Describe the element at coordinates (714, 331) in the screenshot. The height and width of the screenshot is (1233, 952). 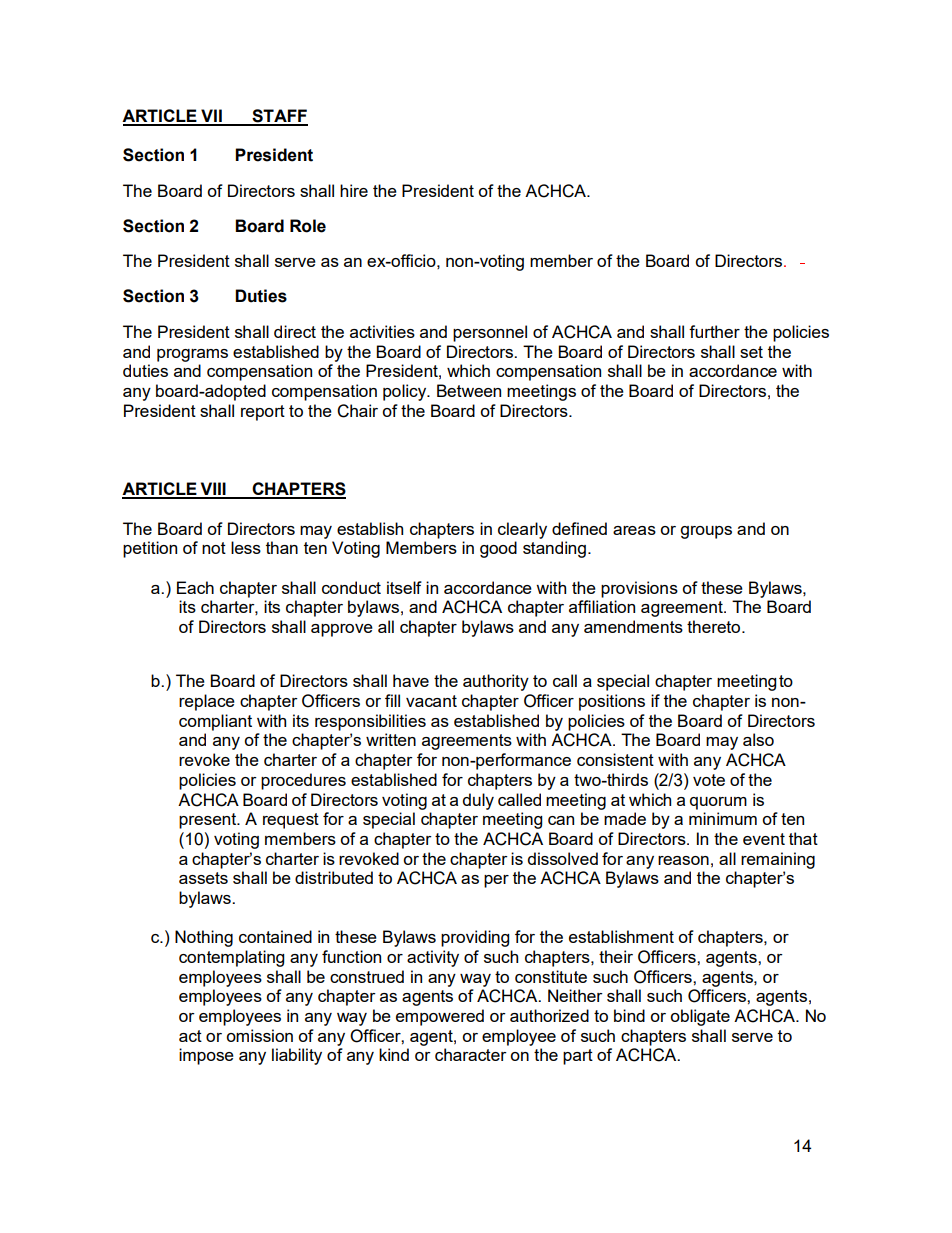
I see `further` at that location.
